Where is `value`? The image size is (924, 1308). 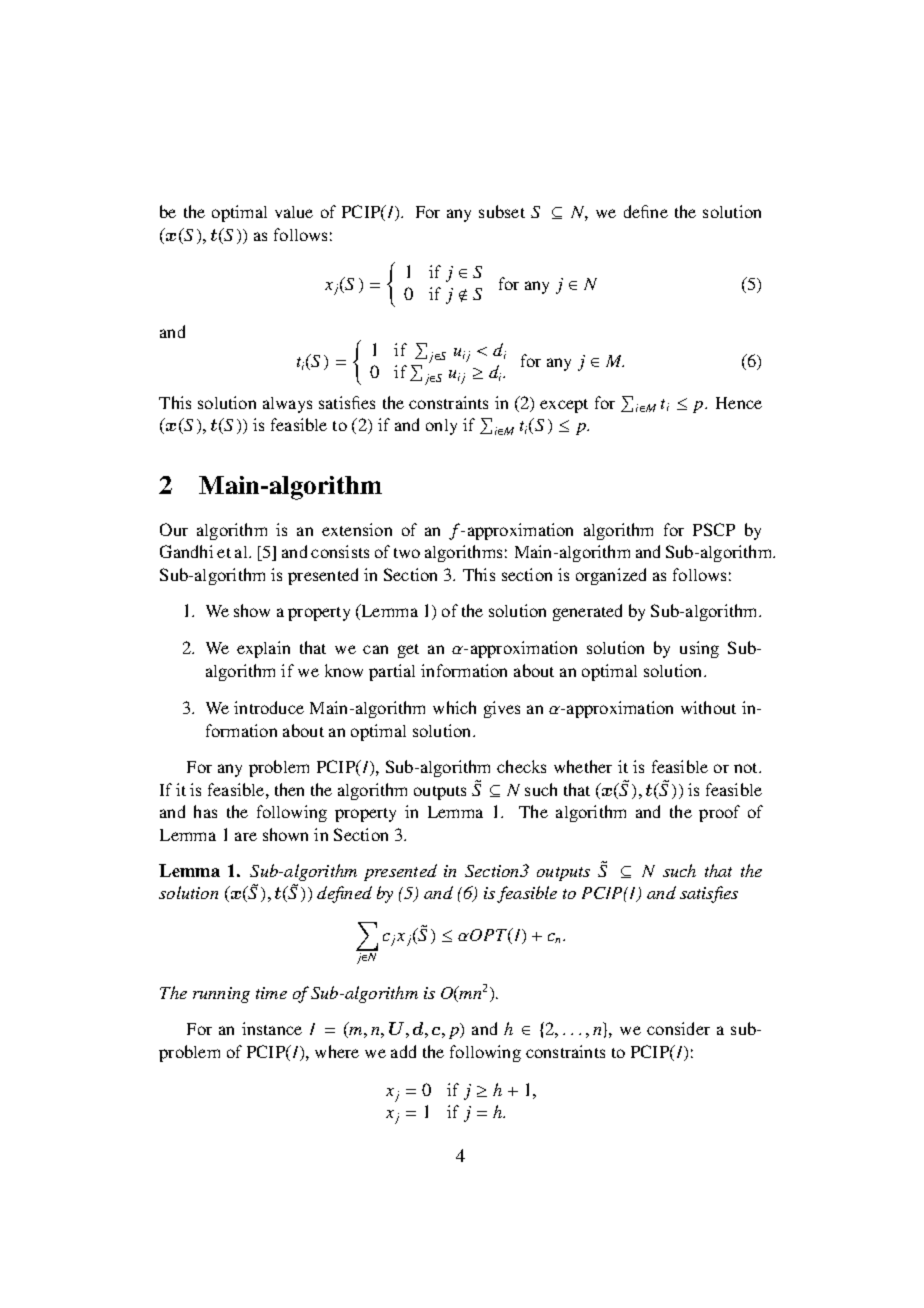 value is located at coordinates (294, 212).
